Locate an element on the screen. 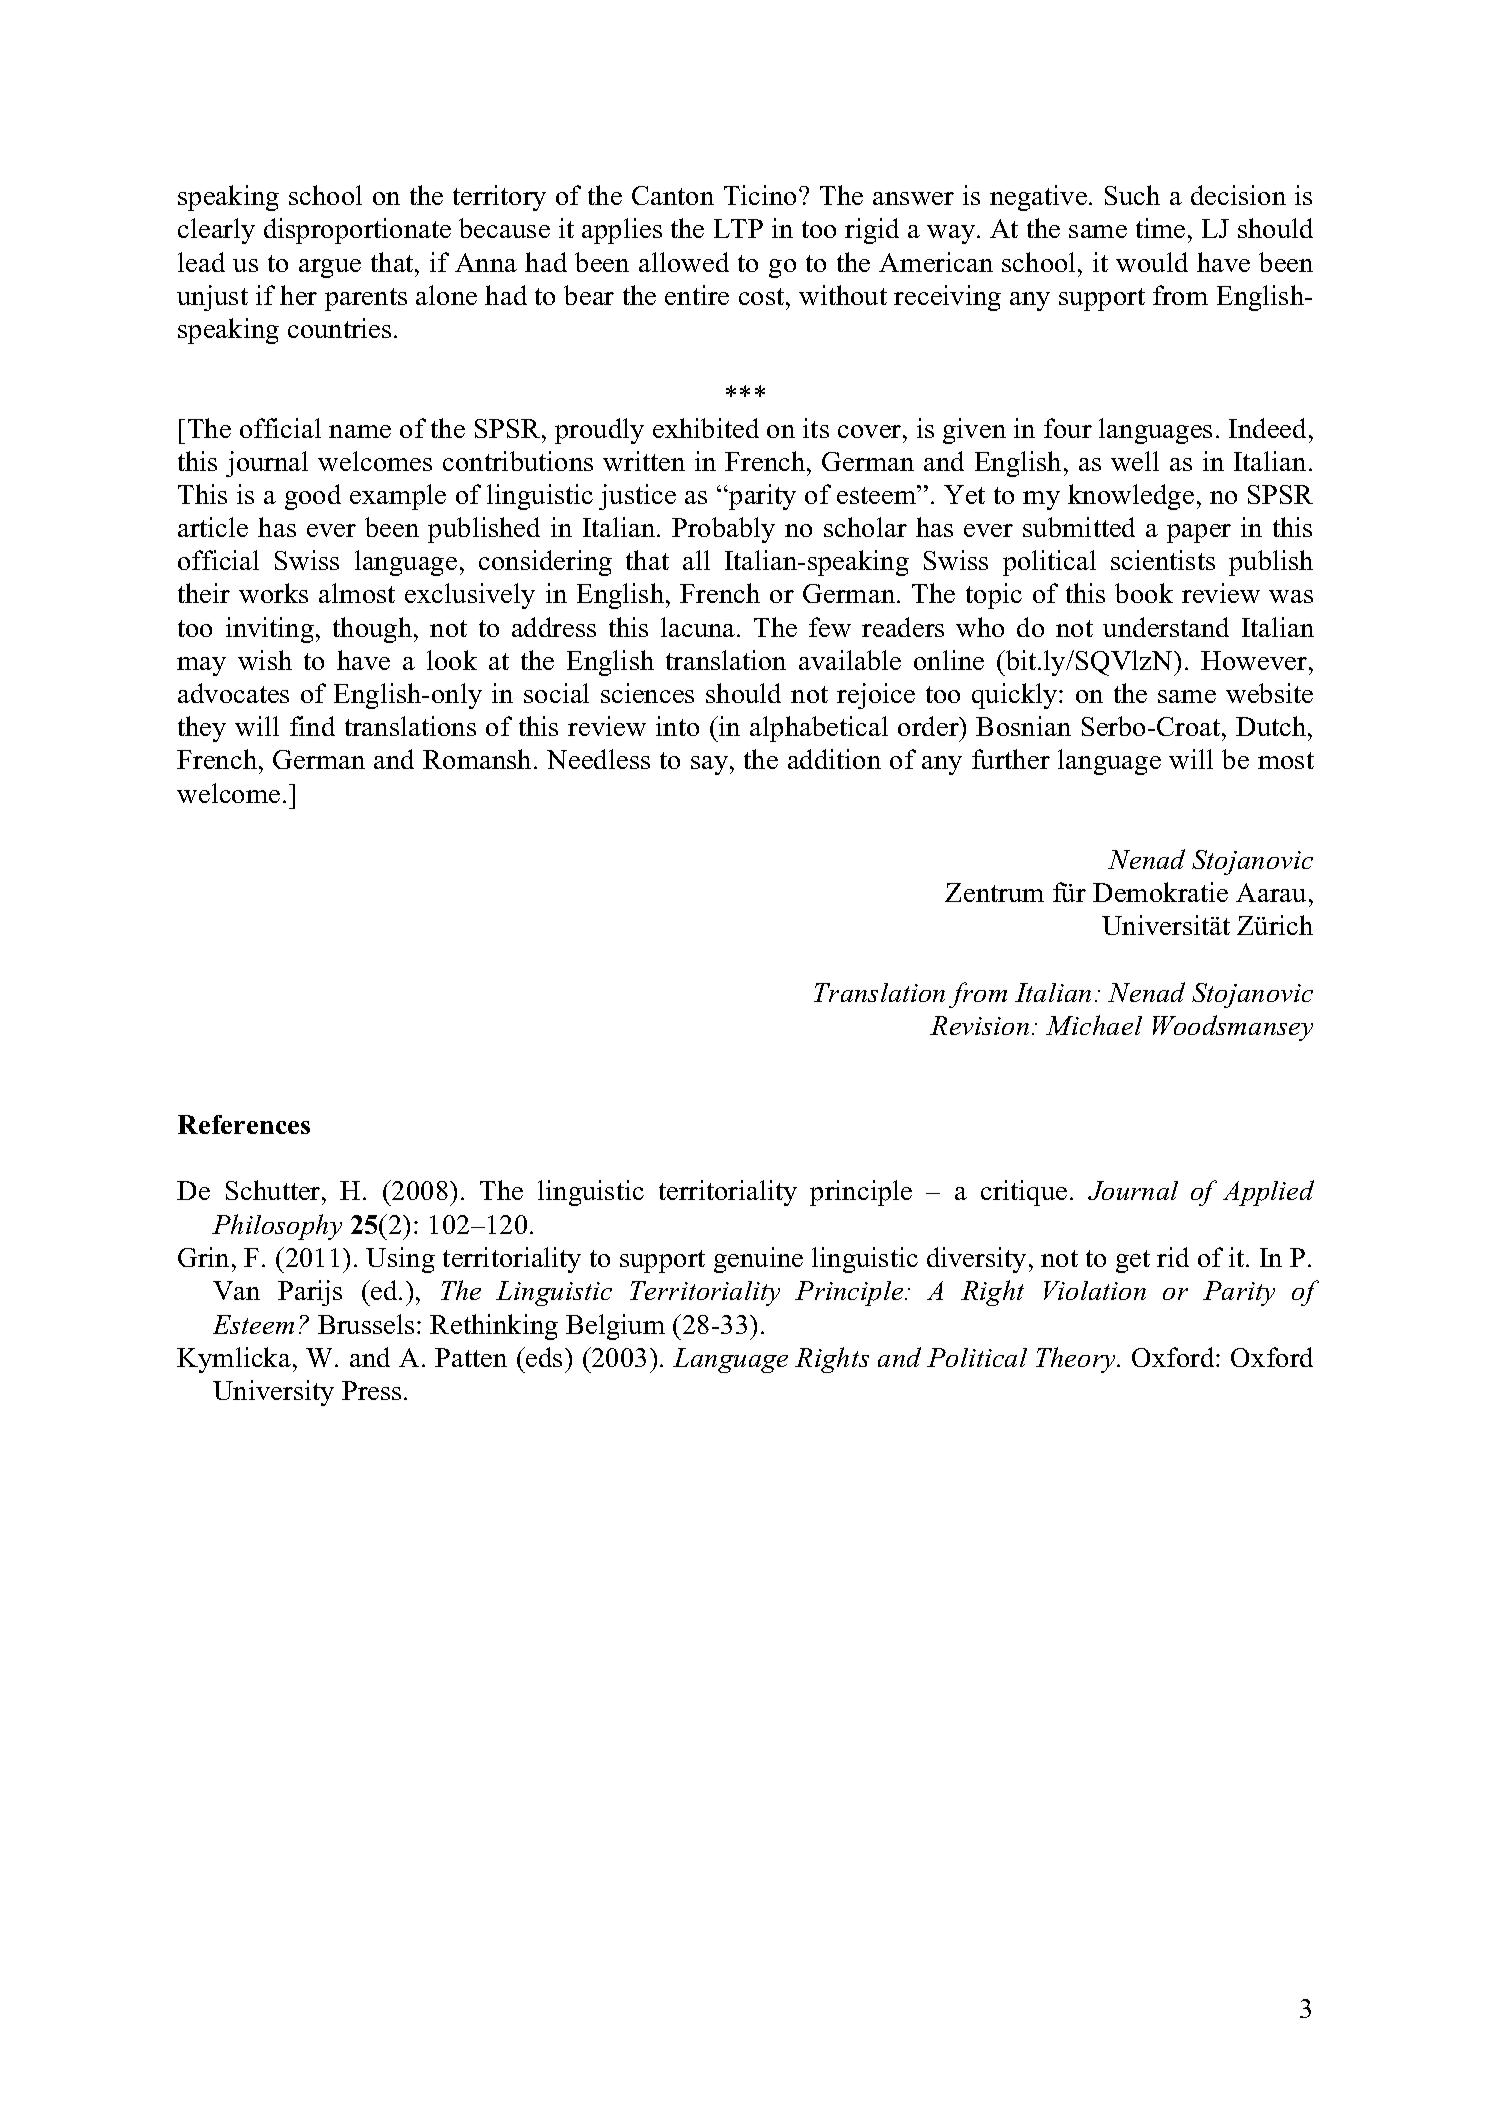  Brussels is located at coordinates (366, 1324).
